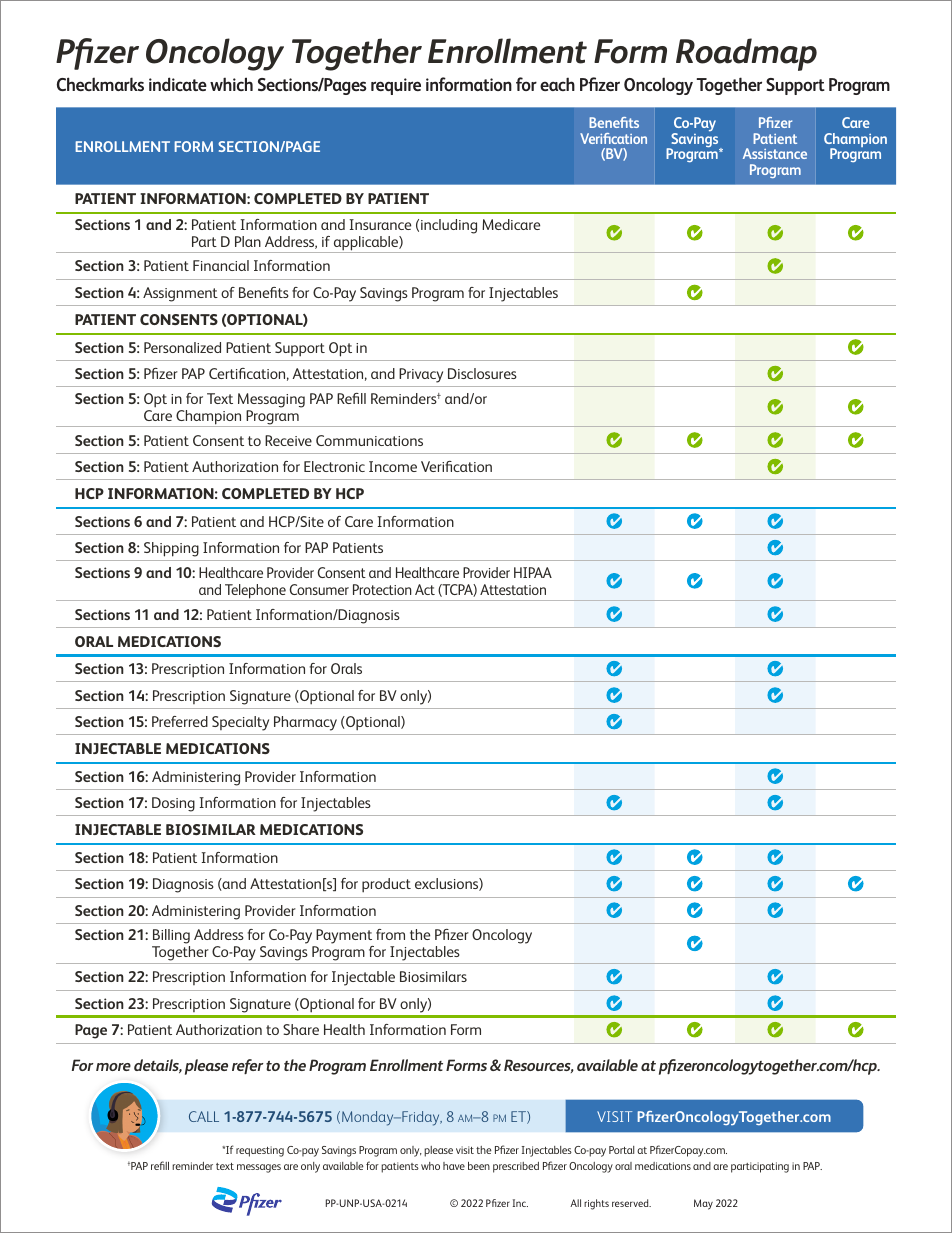  I want to click on Privacy, so click(421, 375).
